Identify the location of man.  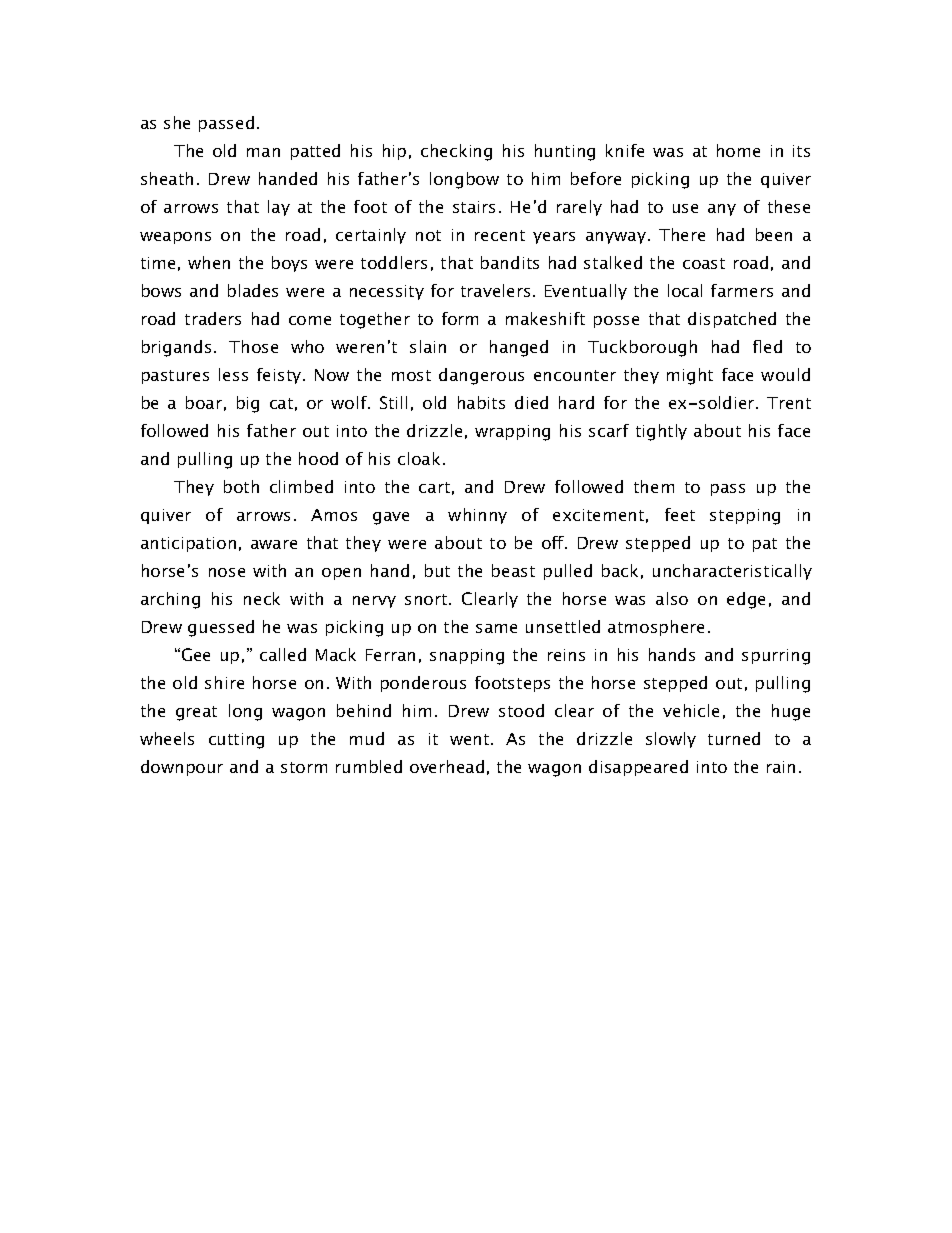
(263, 152).
